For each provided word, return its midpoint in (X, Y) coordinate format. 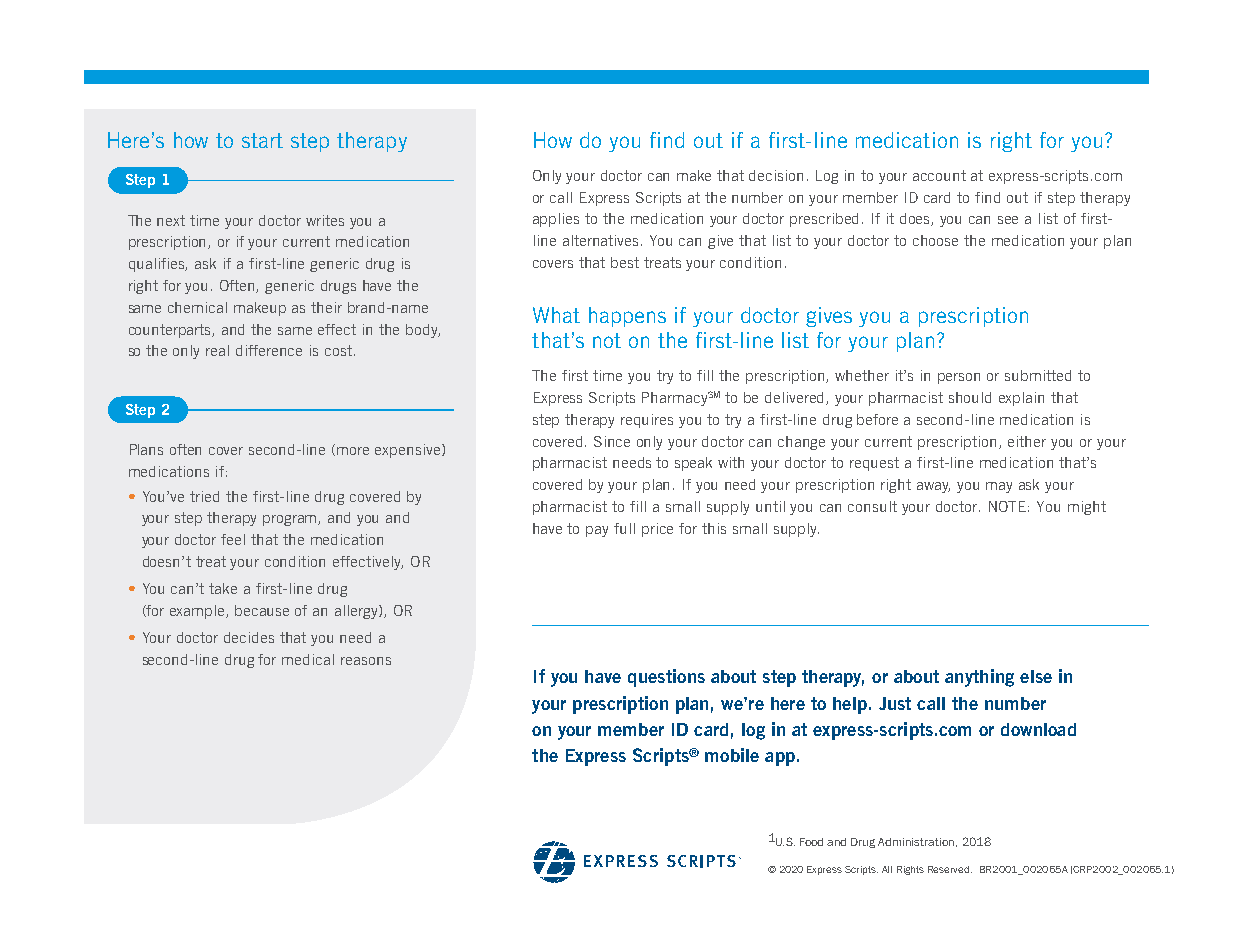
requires (647, 421)
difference (269, 350)
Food (811, 842)
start (262, 140)
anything (979, 678)
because (262, 610)
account (939, 175)
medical (308, 659)
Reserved (950, 869)
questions (666, 678)
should (970, 397)
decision (776, 175)
